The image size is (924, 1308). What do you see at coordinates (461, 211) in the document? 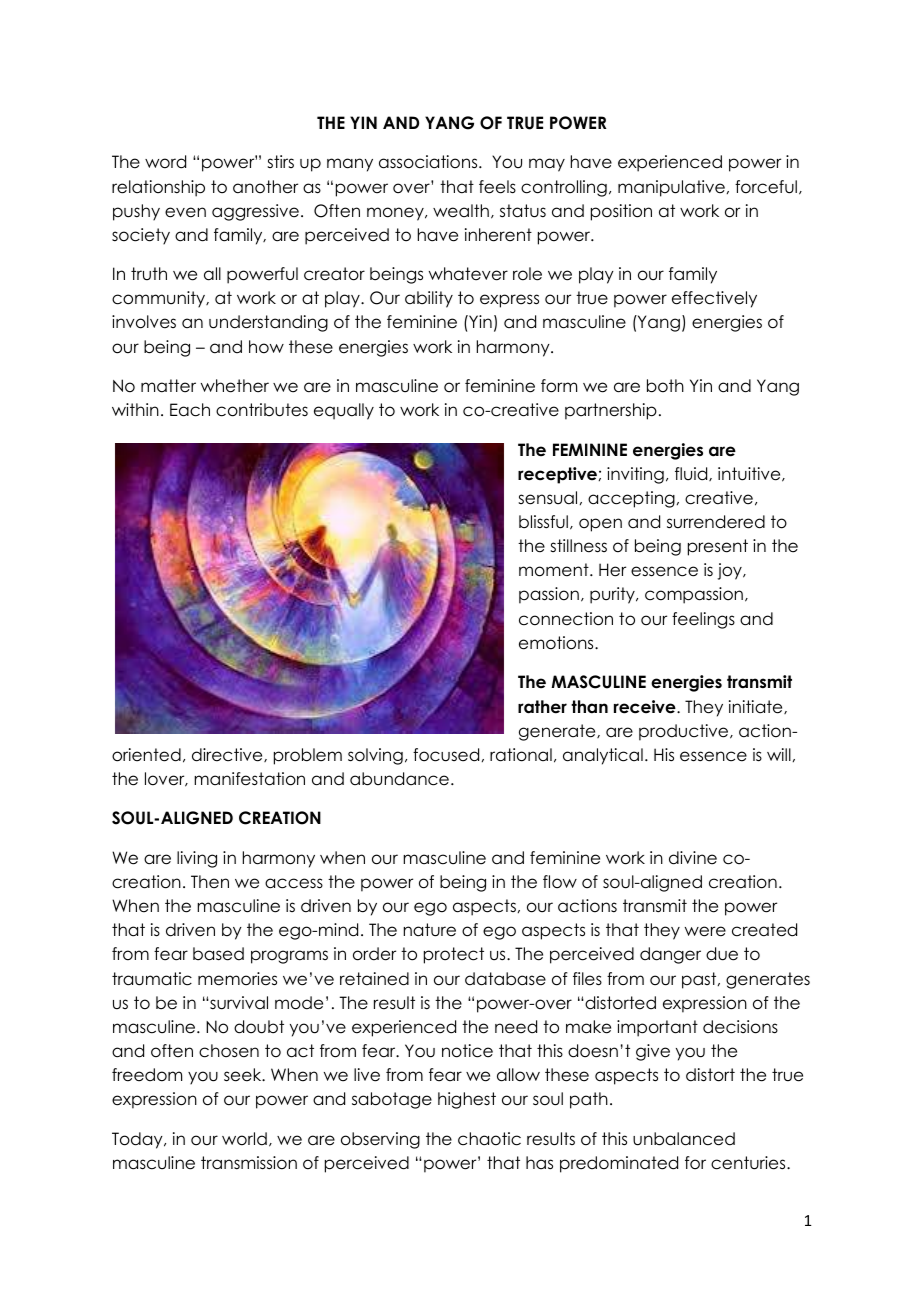
I see `wealth` at bounding box center [461, 211].
